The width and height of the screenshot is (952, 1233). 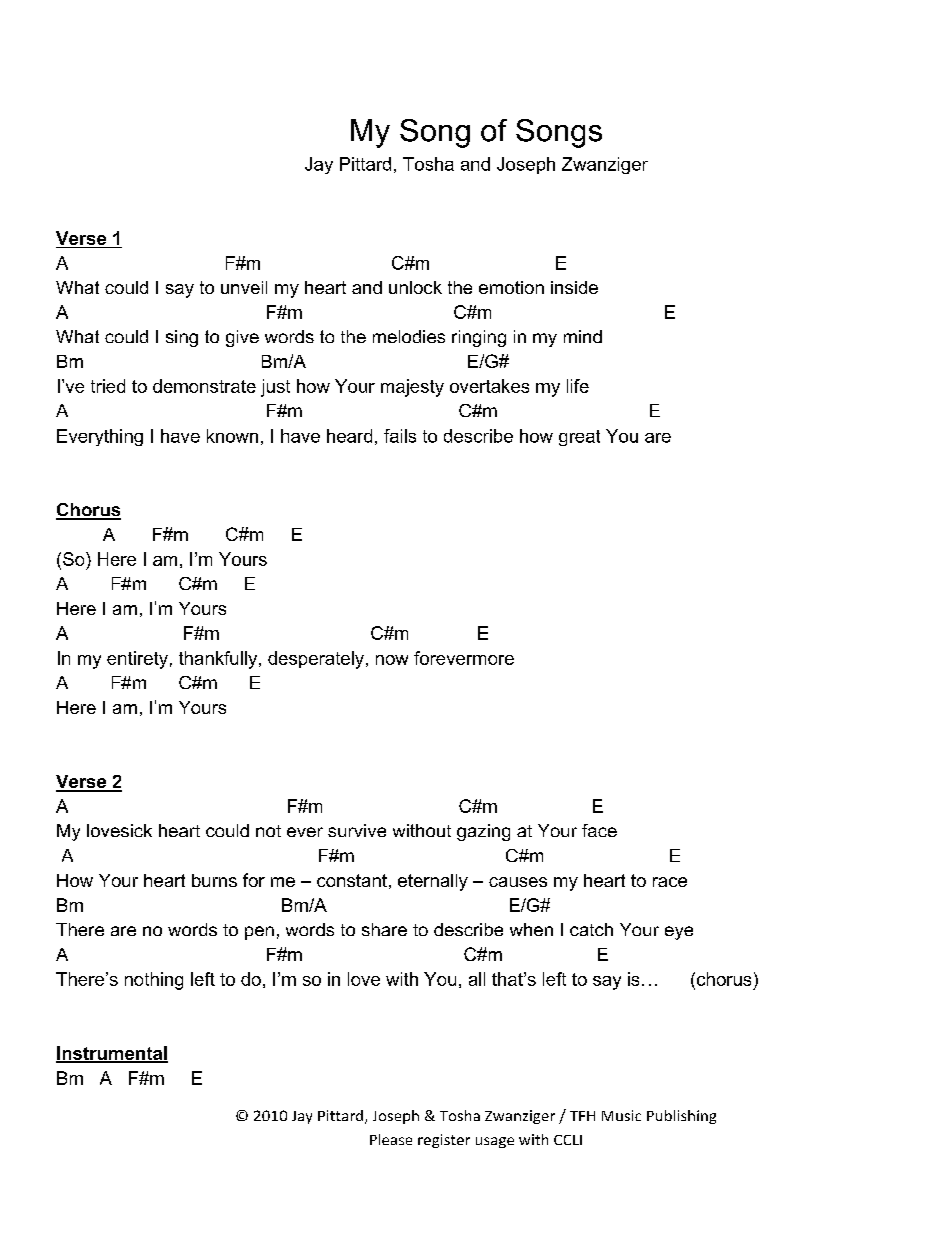 I want to click on unlock, so click(x=415, y=287).
